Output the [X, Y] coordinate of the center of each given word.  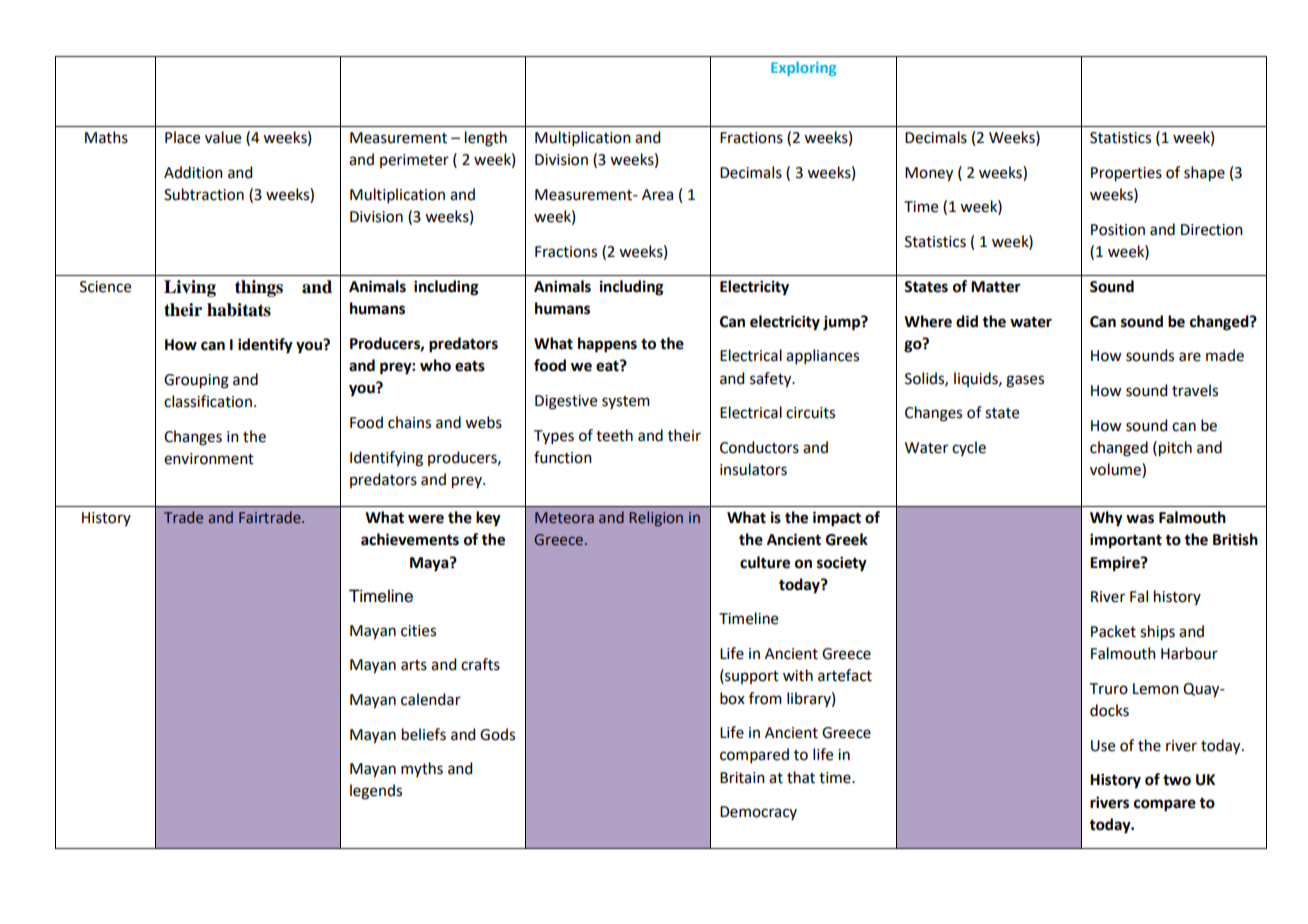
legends [376, 792]
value [223, 137]
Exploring [803, 68]
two [1177, 780]
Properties [1126, 174]
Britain [742, 778]
